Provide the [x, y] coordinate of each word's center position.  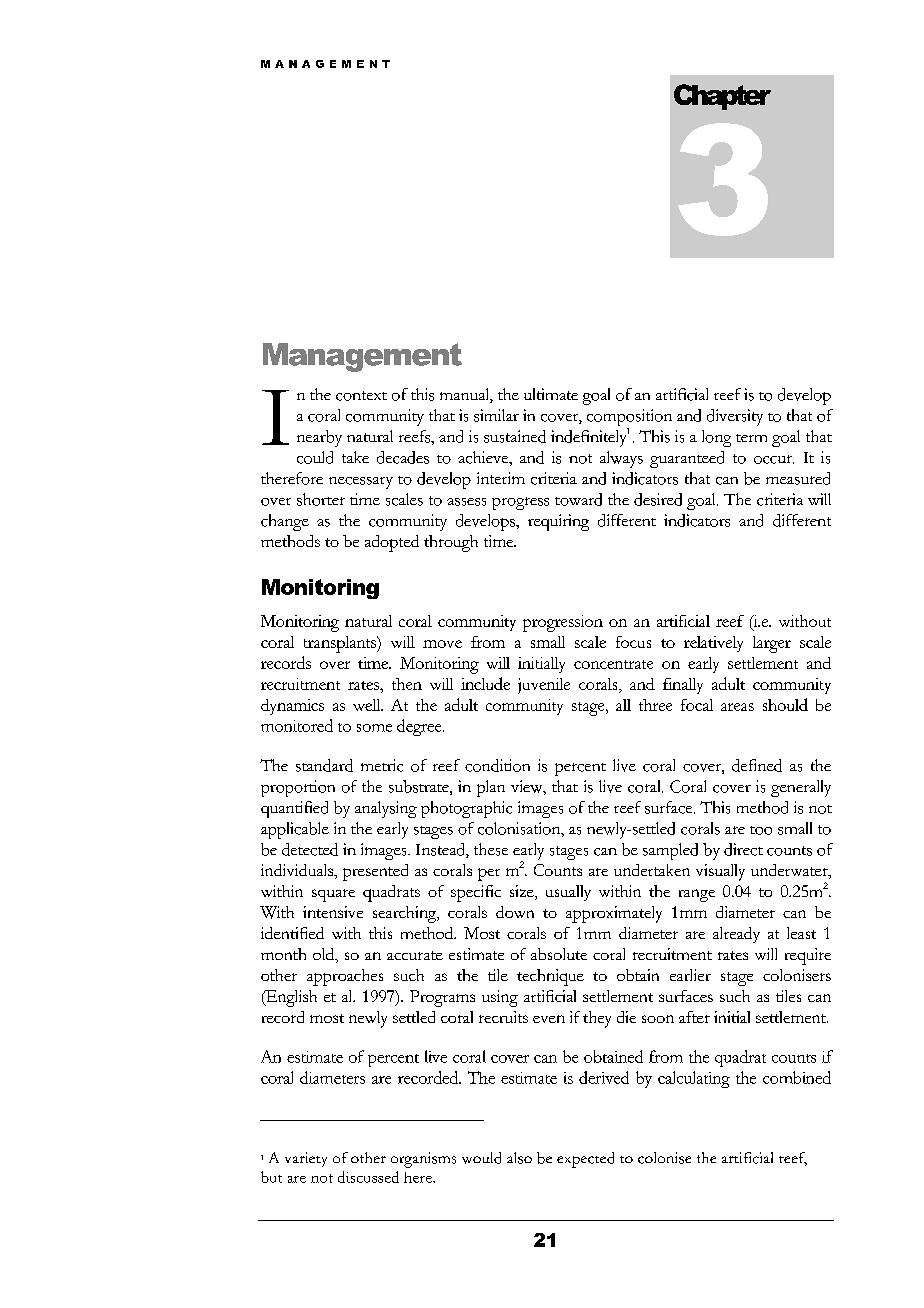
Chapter [722, 97]
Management [362, 357]
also [519, 1158]
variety [306, 1159]
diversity [735, 417]
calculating [694, 1079]
